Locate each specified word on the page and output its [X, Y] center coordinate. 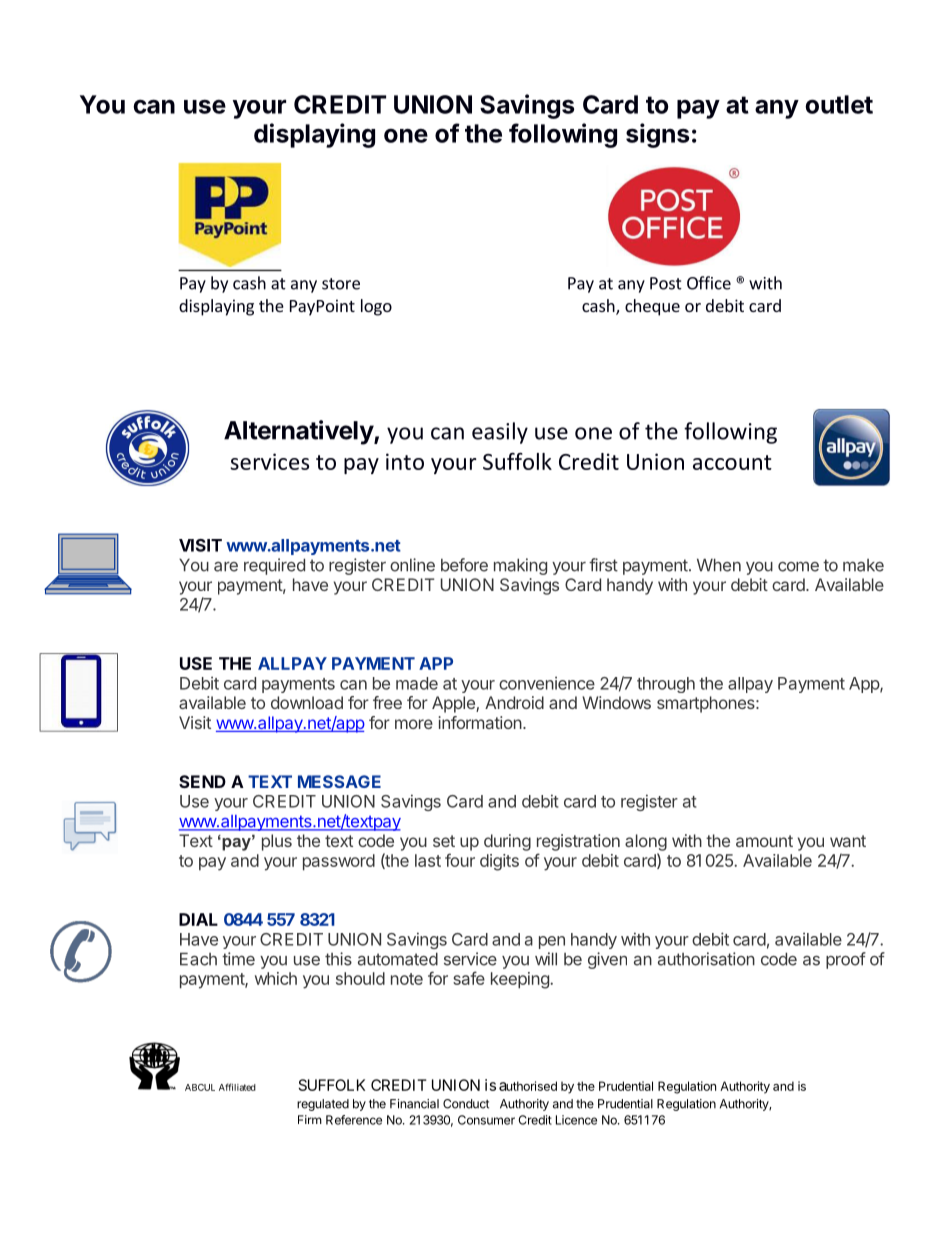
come [798, 567]
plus [277, 842]
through [666, 685]
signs [657, 135]
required [274, 566]
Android [514, 702]
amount [764, 841]
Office [709, 283]
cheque [652, 307]
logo [376, 307]
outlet [839, 104]
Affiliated [237, 1087]
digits [499, 862]
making [520, 566]
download [307, 702]
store [341, 284]
